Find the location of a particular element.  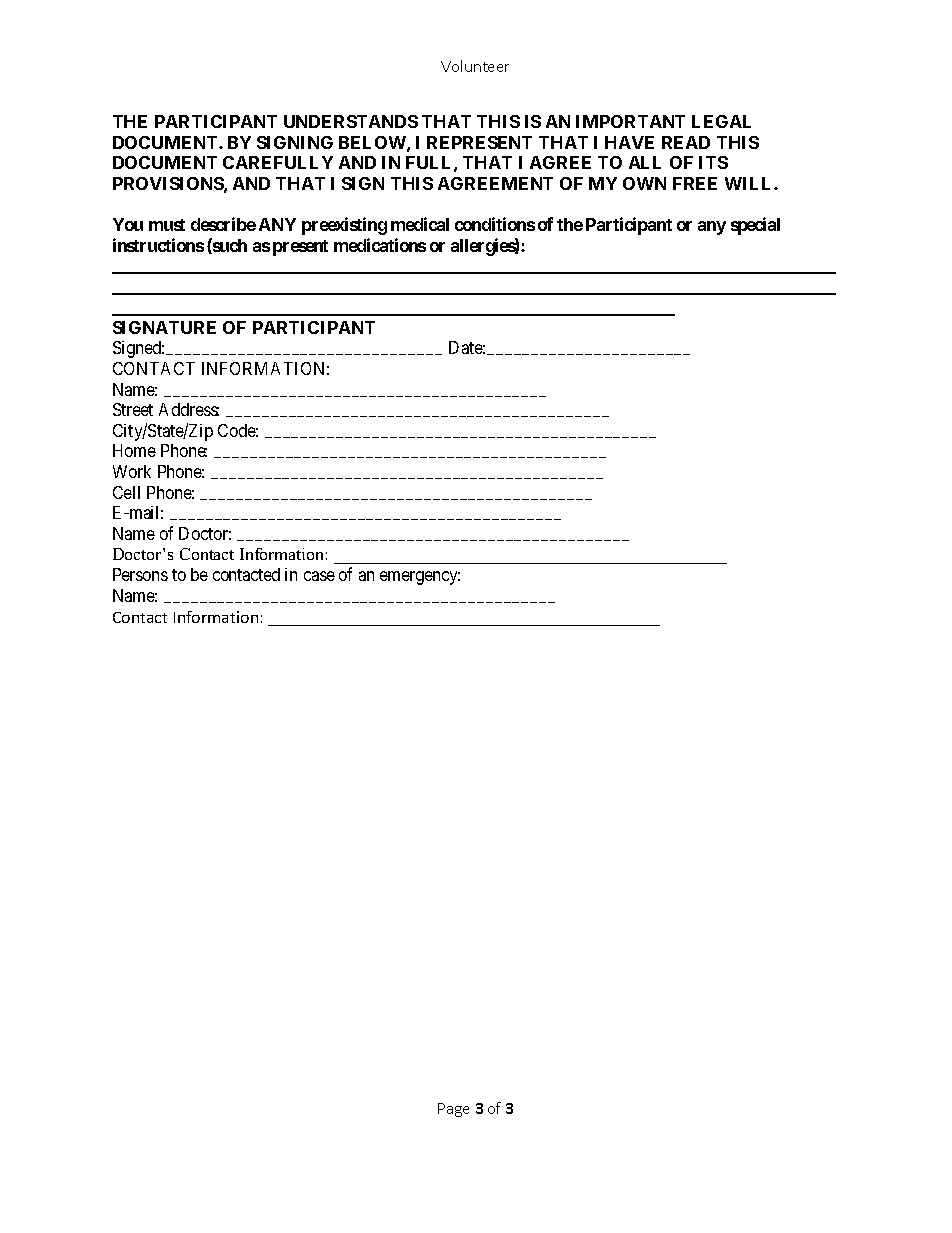

Persons is located at coordinates (140, 574).
